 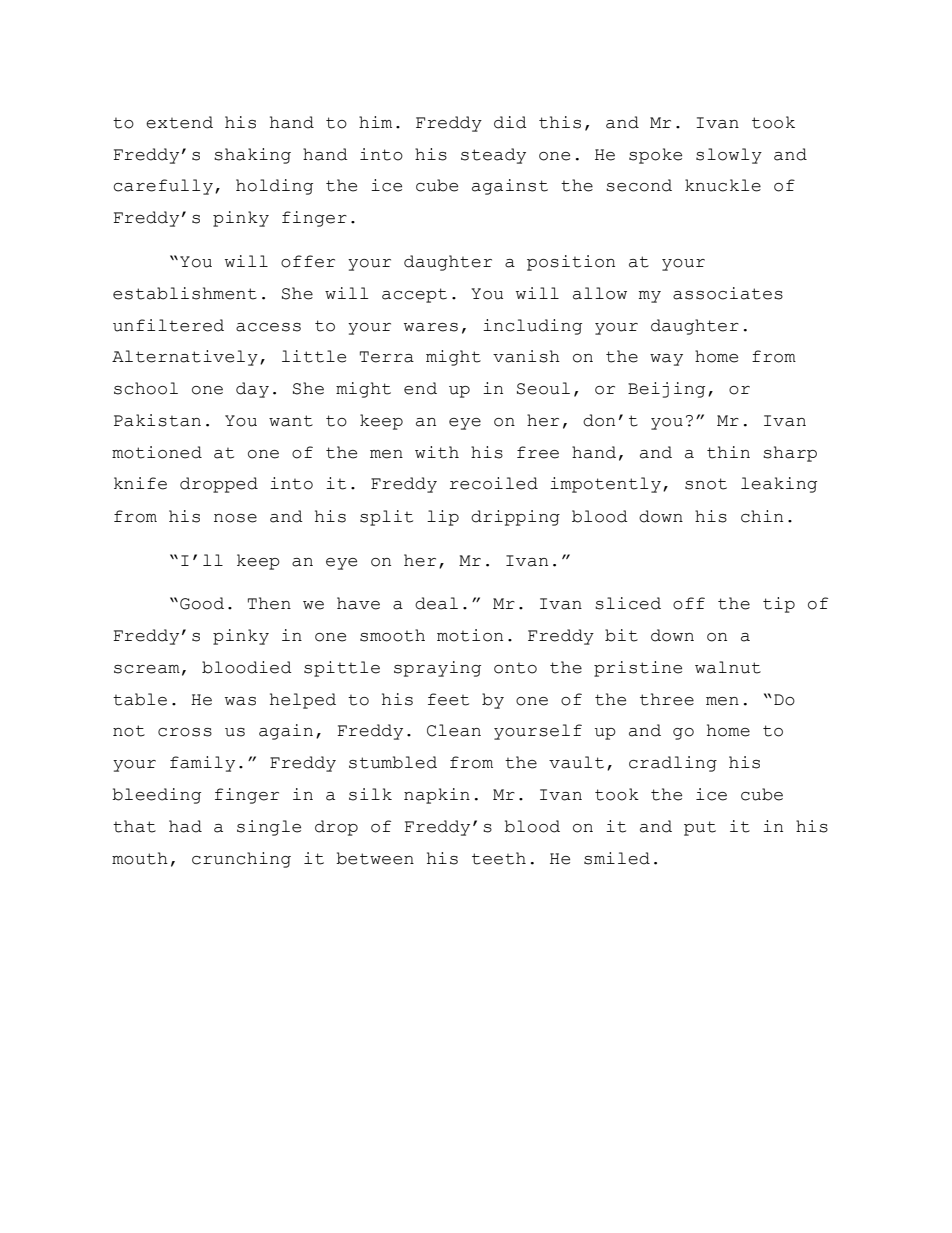 I want to click on slowly, so click(x=729, y=156).
